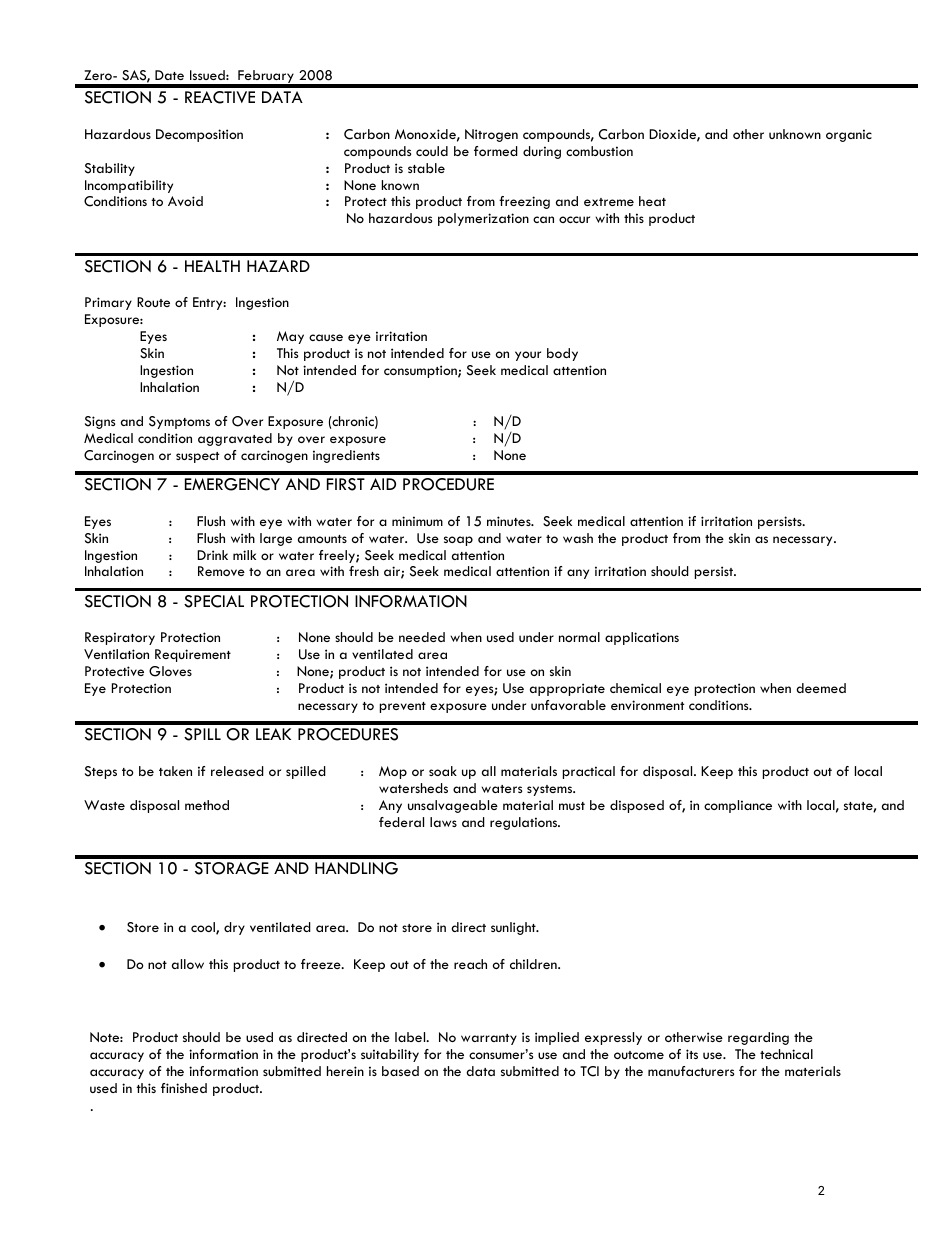 The image size is (952, 1233). Describe the element at coordinates (489, 1039) in the screenshot. I see `warranty` at that location.
